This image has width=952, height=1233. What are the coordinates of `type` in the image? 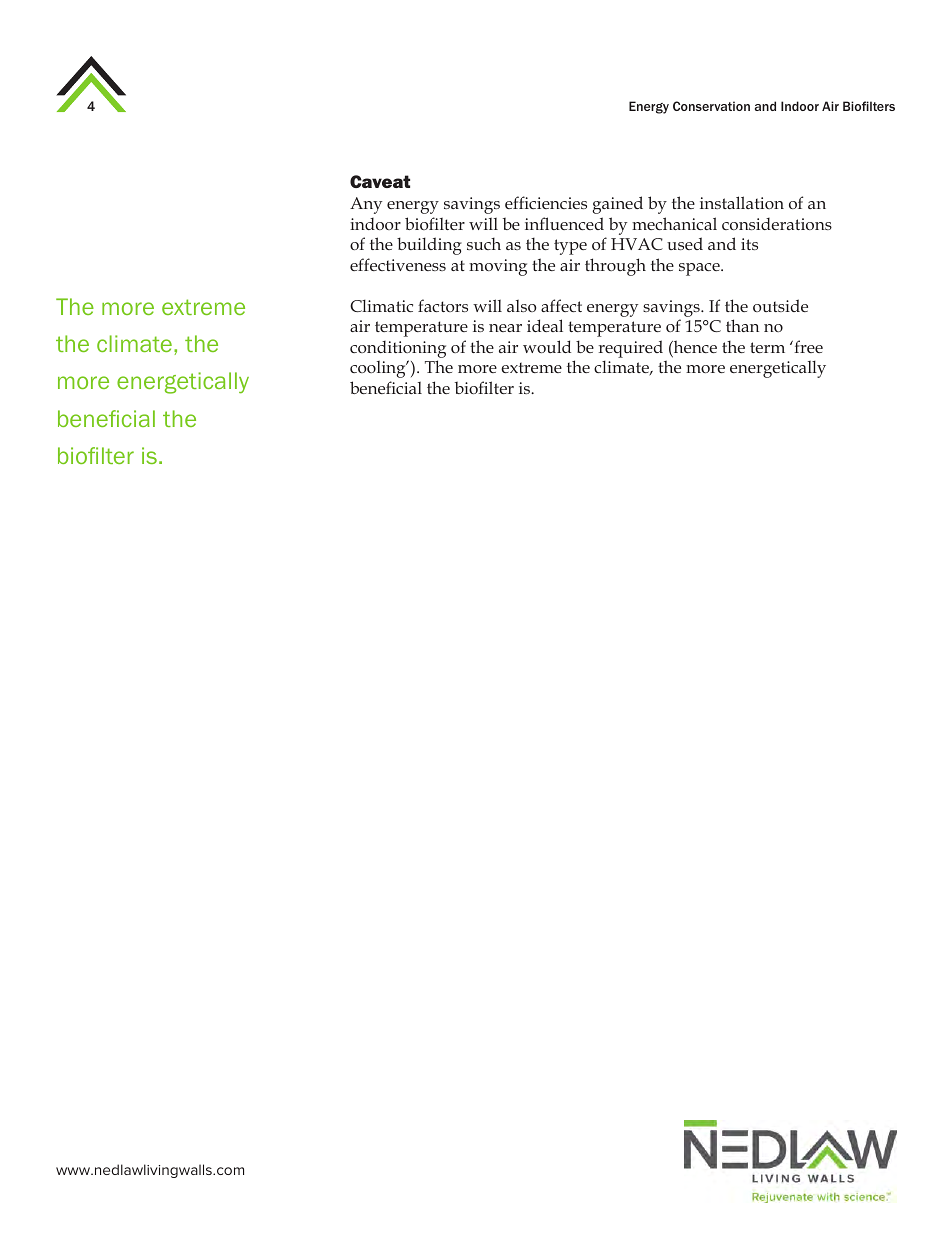 It's located at (570, 247).
